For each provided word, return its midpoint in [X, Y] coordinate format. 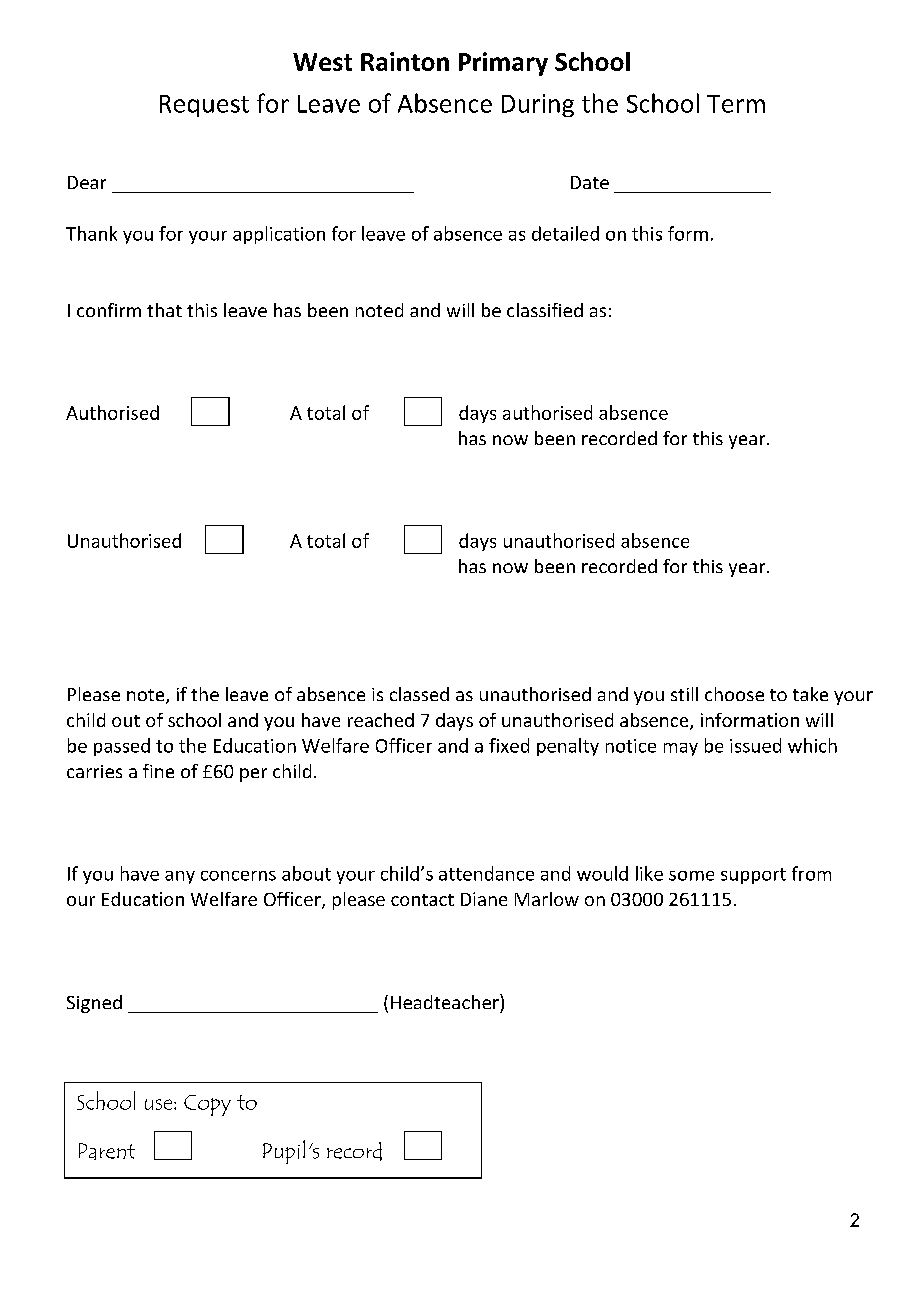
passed [122, 747]
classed [419, 694]
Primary [503, 64]
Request [204, 106]
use [158, 1104]
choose [734, 694]
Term [736, 104]
